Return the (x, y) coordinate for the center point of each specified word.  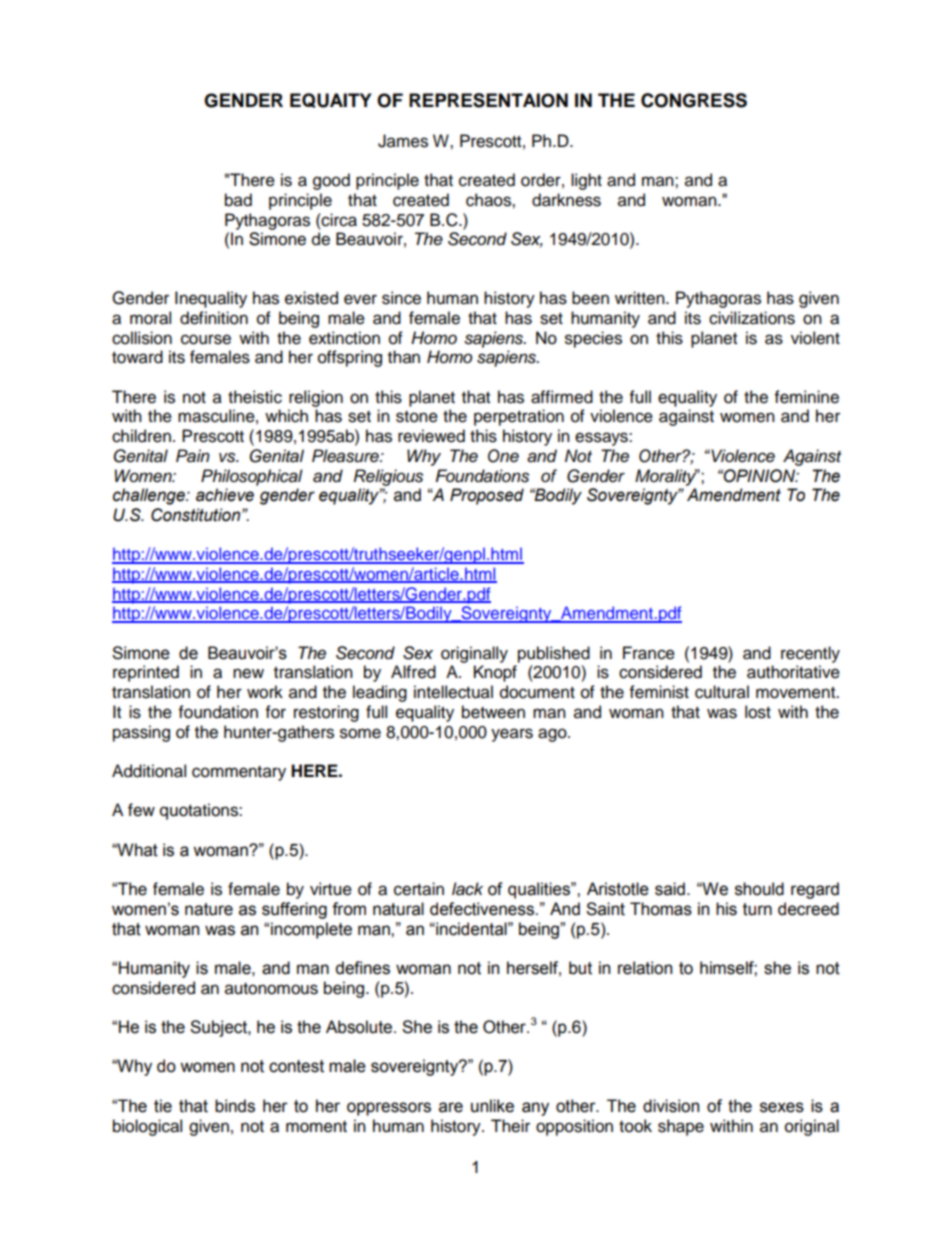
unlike (492, 1106)
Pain (193, 456)
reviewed (431, 436)
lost (758, 712)
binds (235, 1106)
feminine (807, 397)
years (512, 735)
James (403, 141)
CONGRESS (694, 100)
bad (238, 200)
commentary (239, 773)
